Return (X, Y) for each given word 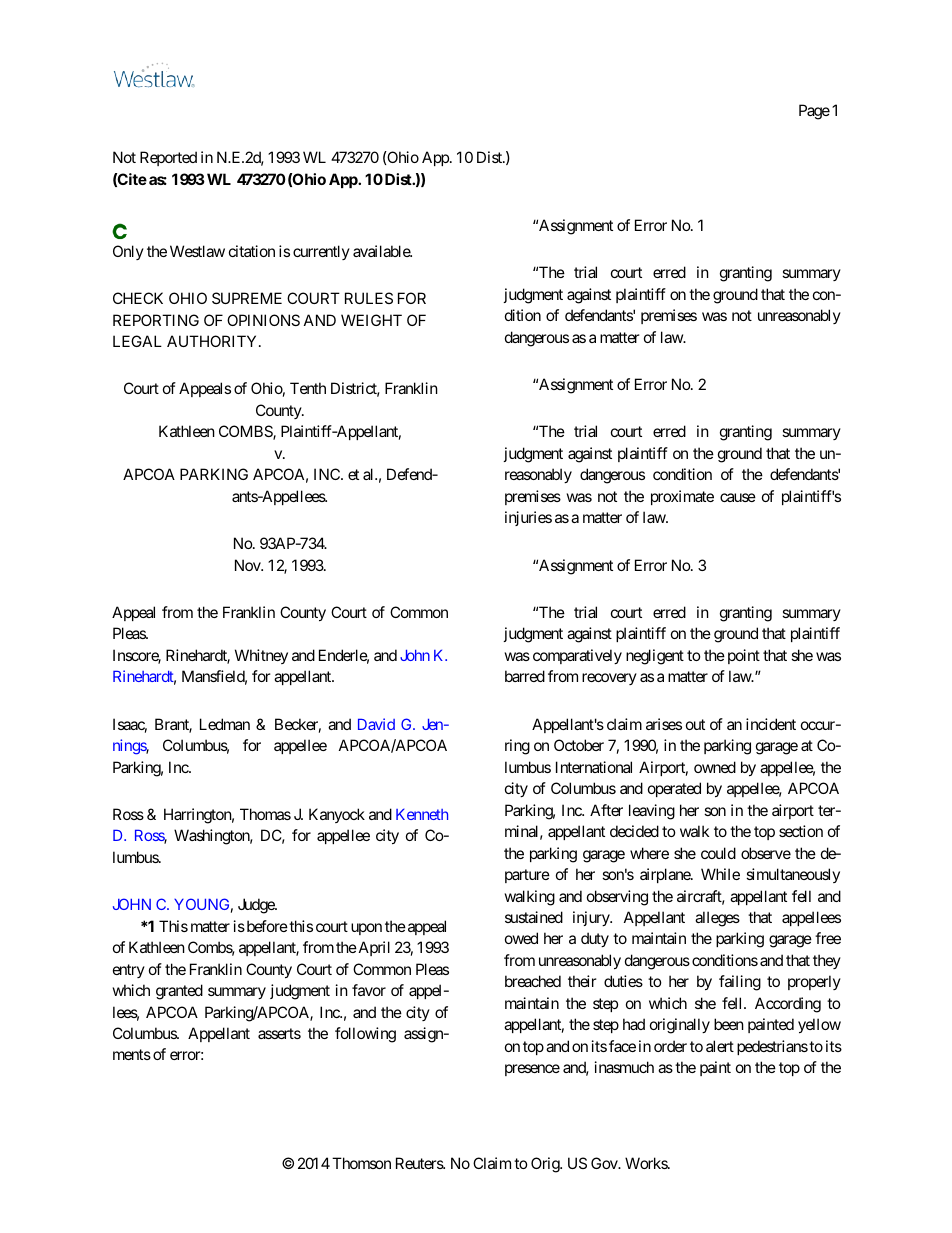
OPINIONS (263, 320)
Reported (168, 158)
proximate (682, 497)
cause (738, 497)
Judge (257, 906)
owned (715, 767)
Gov (605, 1163)
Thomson (361, 1163)
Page (814, 112)
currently (321, 252)
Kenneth (422, 814)
